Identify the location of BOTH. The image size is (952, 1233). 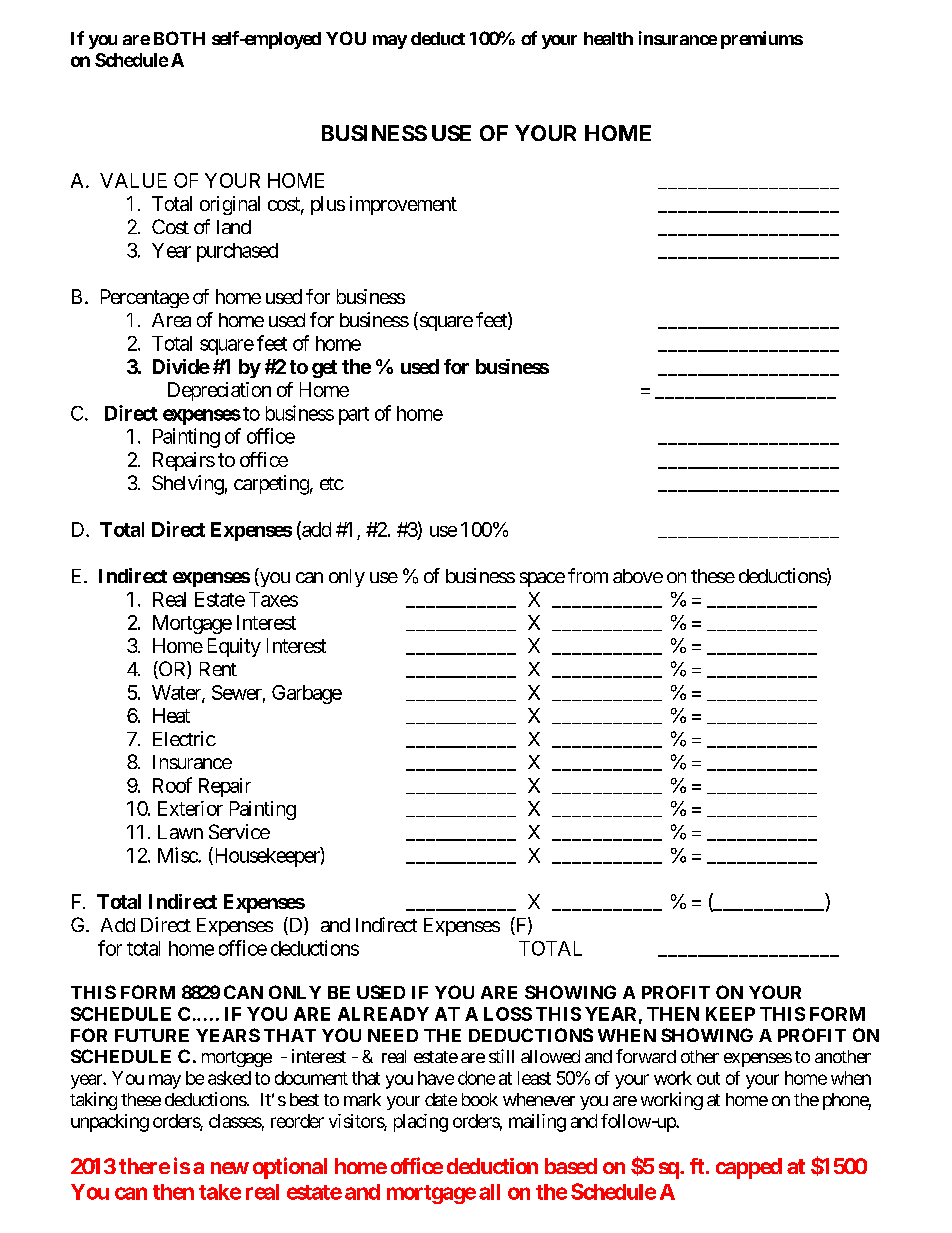
(179, 38).
